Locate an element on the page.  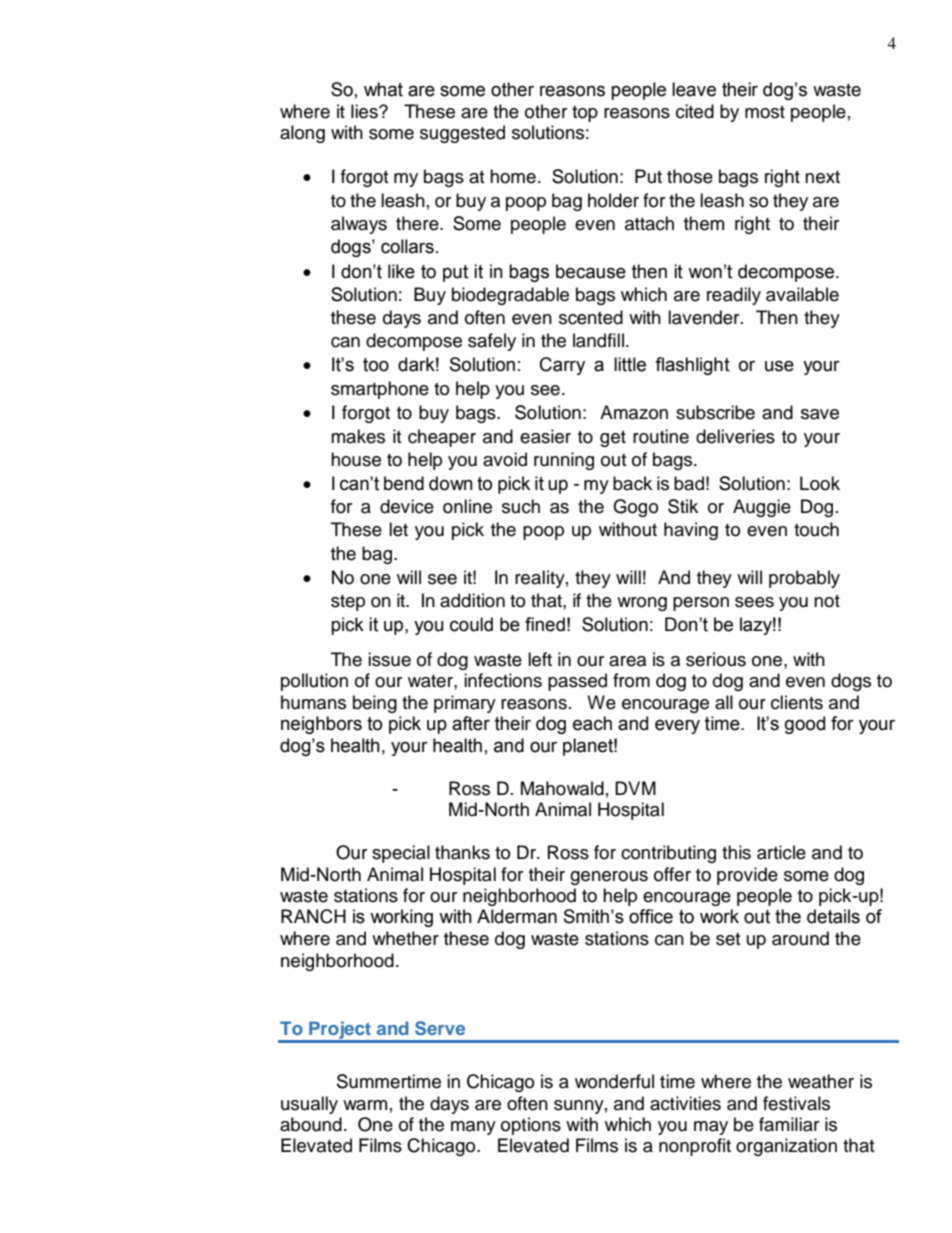
what is located at coordinates (383, 89).
